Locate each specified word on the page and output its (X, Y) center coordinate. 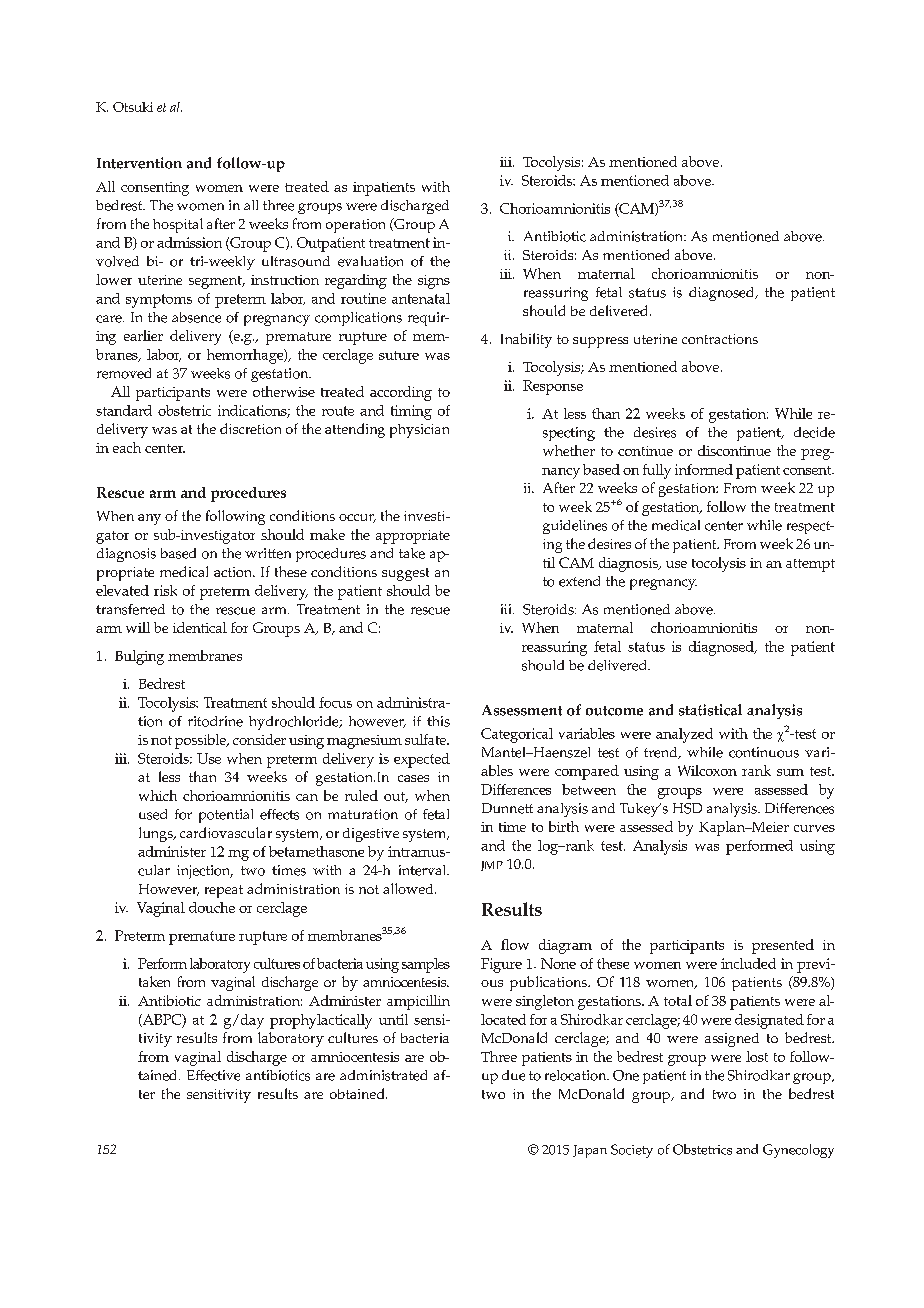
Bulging (139, 657)
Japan (590, 1151)
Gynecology (798, 1151)
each (127, 447)
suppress (600, 342)
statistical (710, 710)
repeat (224, 891)
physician (419, 431)
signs (434, 282)
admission (189, 242)
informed (704, 469)
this (438, 721)
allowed (409, 888)
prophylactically (321, 1021)
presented (783, 946)
